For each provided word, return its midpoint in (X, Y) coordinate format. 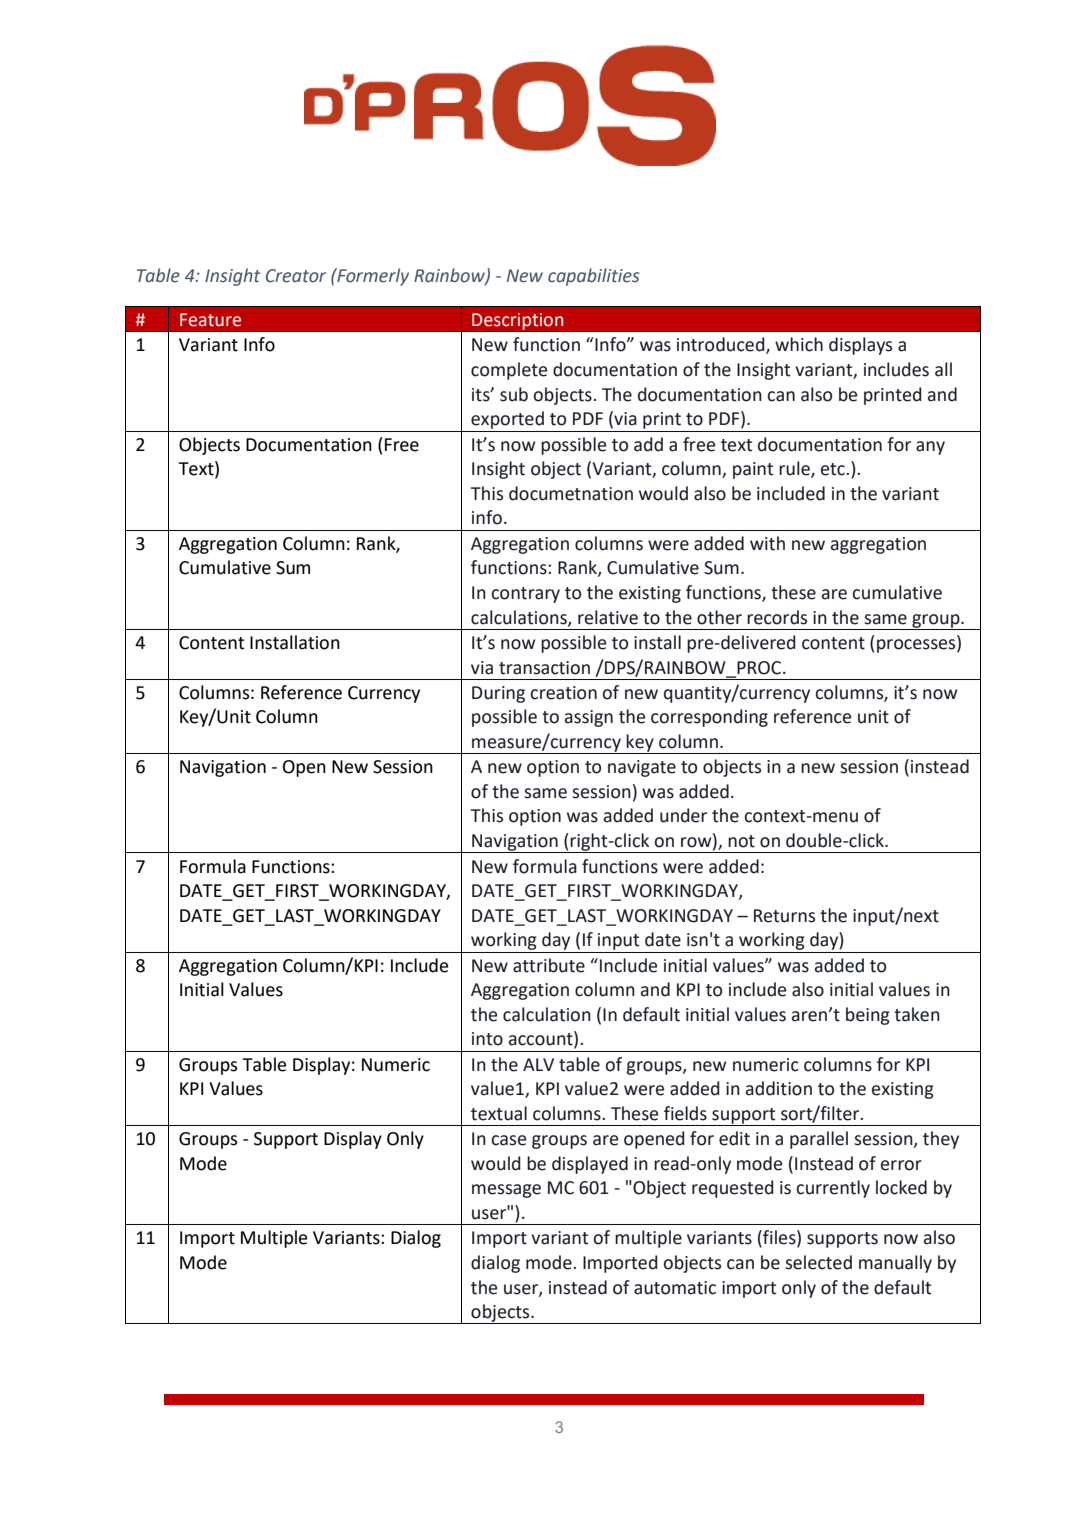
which (799, 344)
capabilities (594, 277)
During (498, 694)
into (487, 1039)
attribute (549, 965)
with (767, 543)
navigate (642, 768)
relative (608, 617)
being (868, 1016)
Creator (296, 276)
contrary (525, 595)
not (741, 841)
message (506, 1191)
